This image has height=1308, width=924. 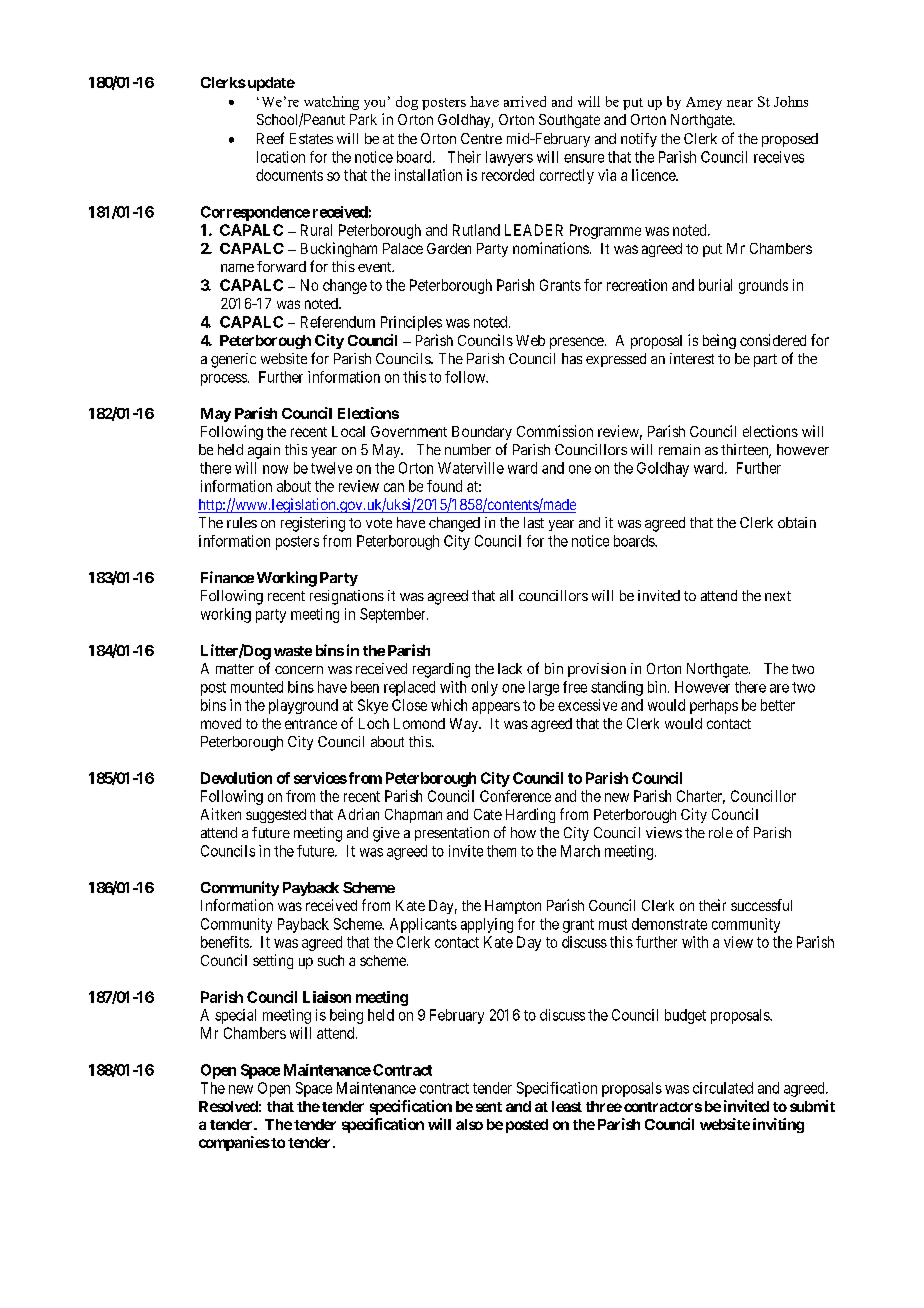 I want to click on near, so click(x=740, y=103).
